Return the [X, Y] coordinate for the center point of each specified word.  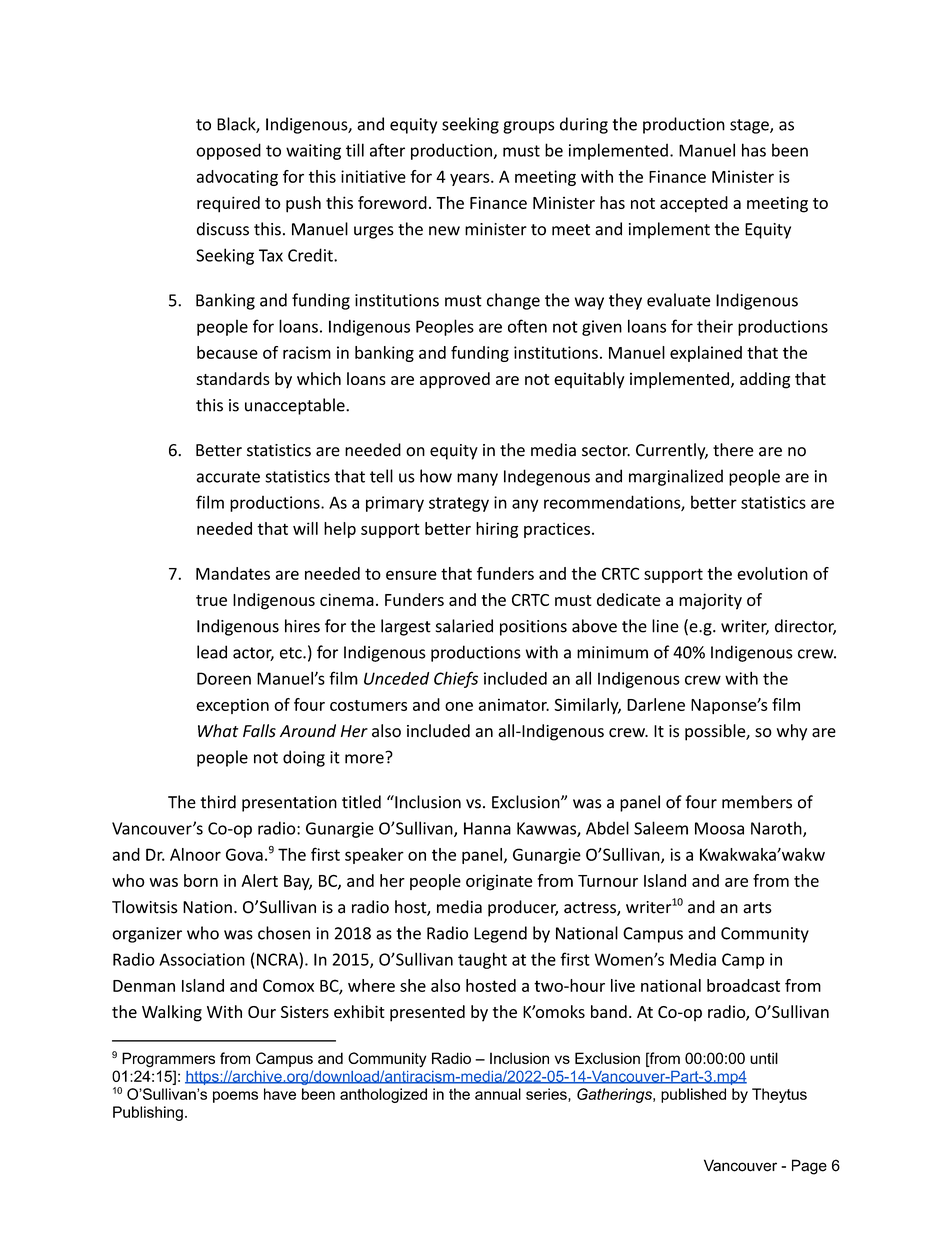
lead [212, 652]
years [471, 179]
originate [499, 882]
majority [710, 601]
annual [498, 1094]
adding [765, 380]
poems [235, 1097]
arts [757, 908]
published [693, 1095]
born [201, 880]
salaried [464, 626]
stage [750, 126]
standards [233, 378]
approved [455, 380]
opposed [228, 151]
